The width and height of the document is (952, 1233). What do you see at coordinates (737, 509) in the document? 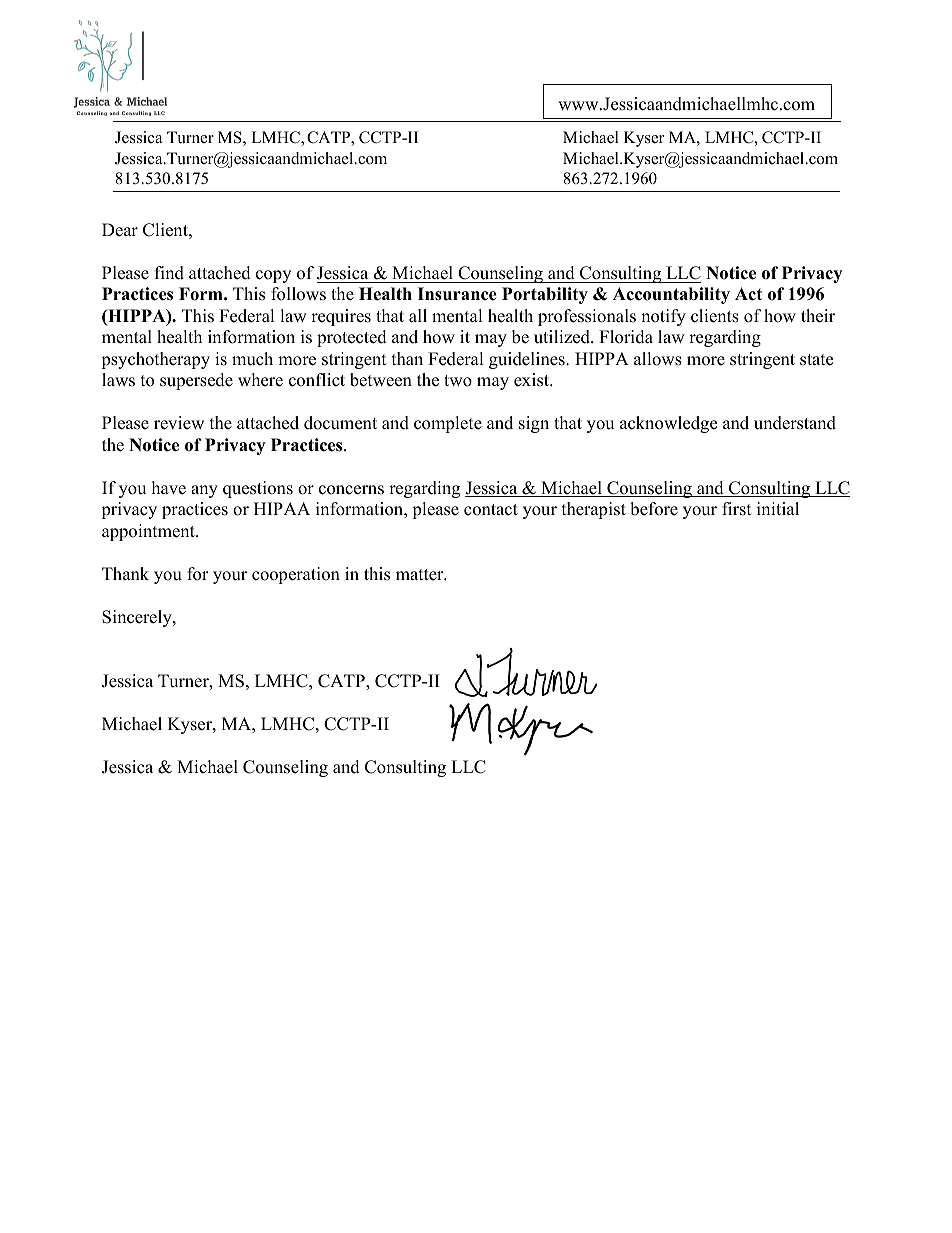
I see `first` at bounding box center [737, 509].
